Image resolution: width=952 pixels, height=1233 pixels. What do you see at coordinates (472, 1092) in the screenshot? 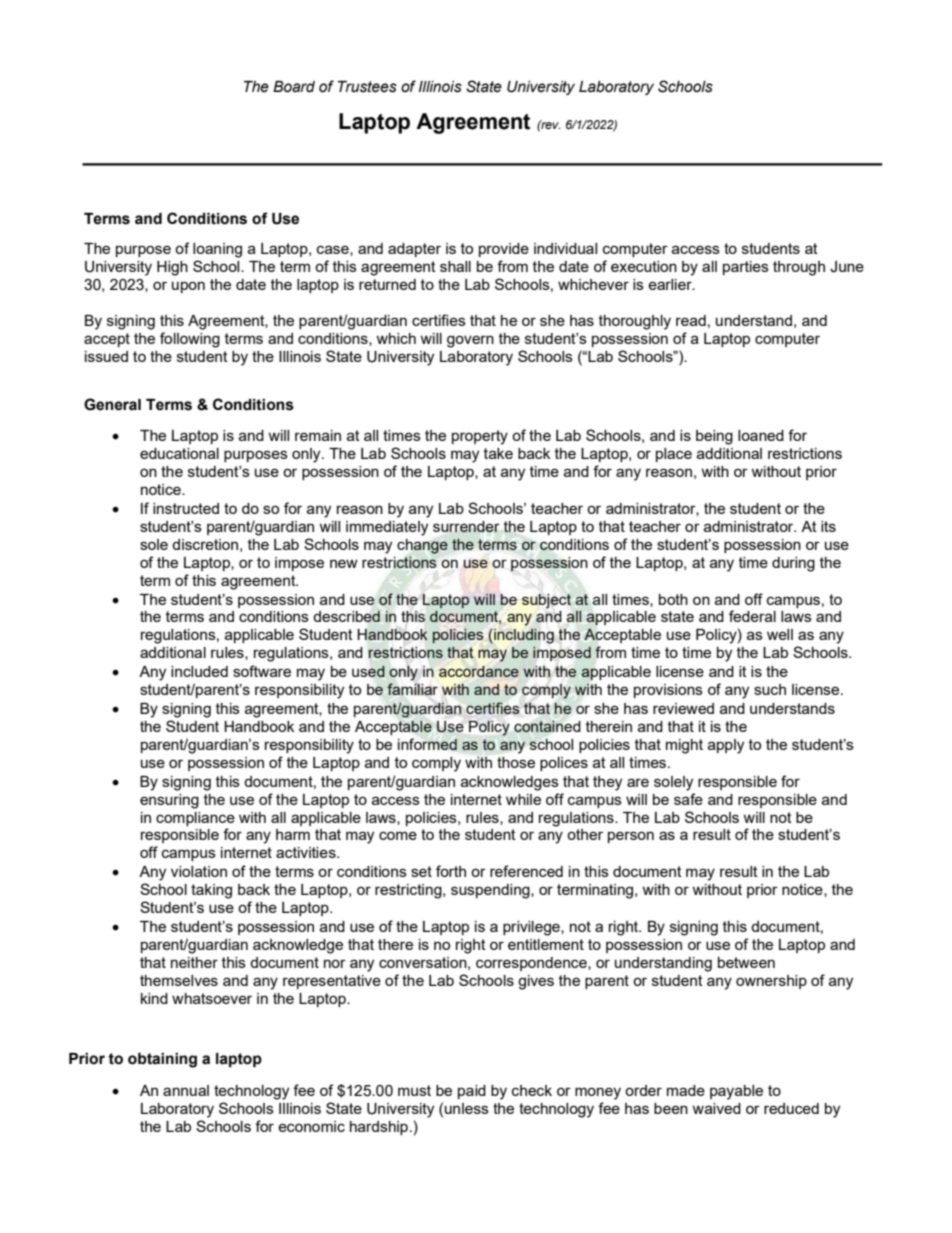
I see `paid` at bounding box center [472, 1092].
